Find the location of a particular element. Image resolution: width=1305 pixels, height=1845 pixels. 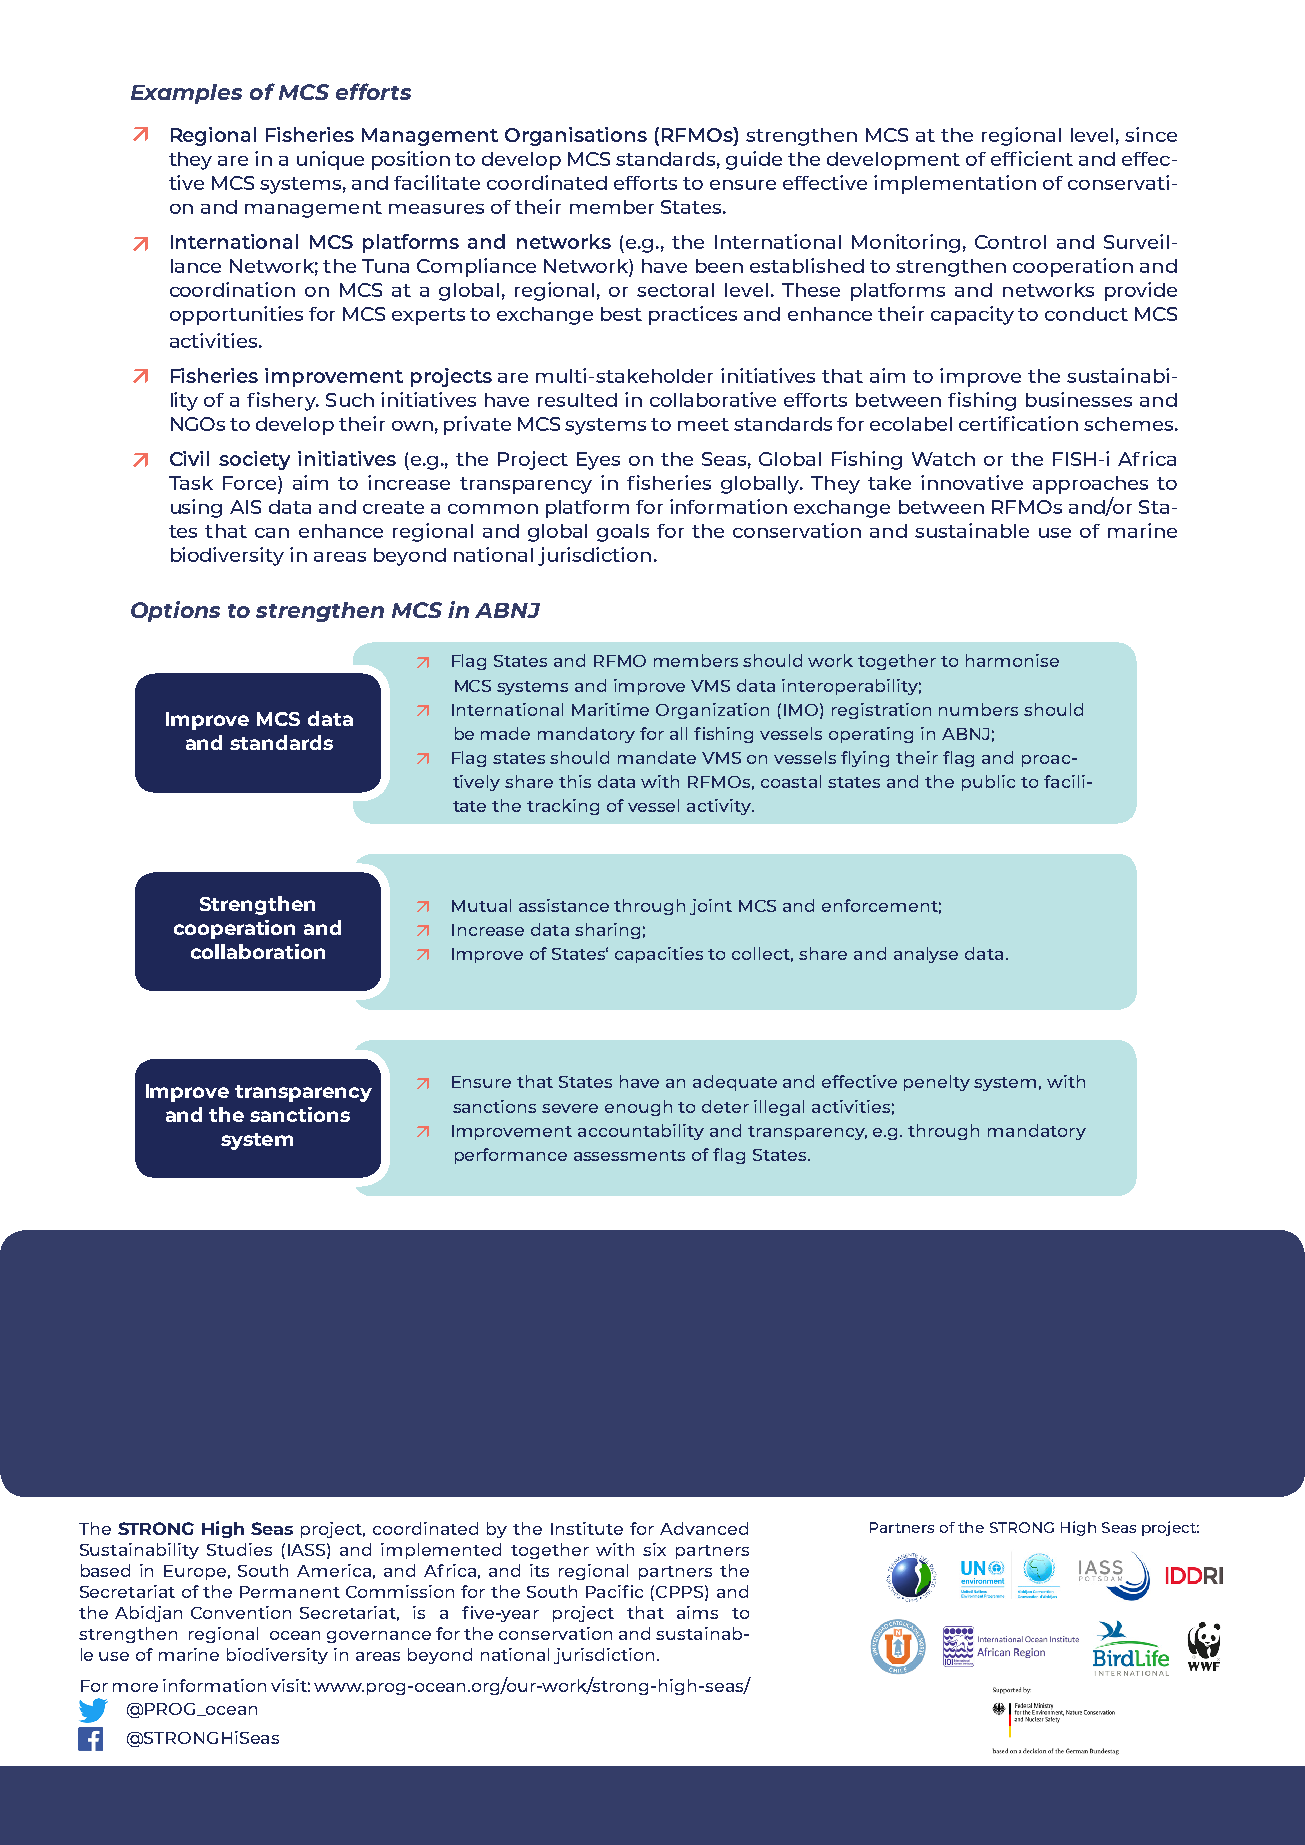

illegal is located at coordinates (779, 1108).
